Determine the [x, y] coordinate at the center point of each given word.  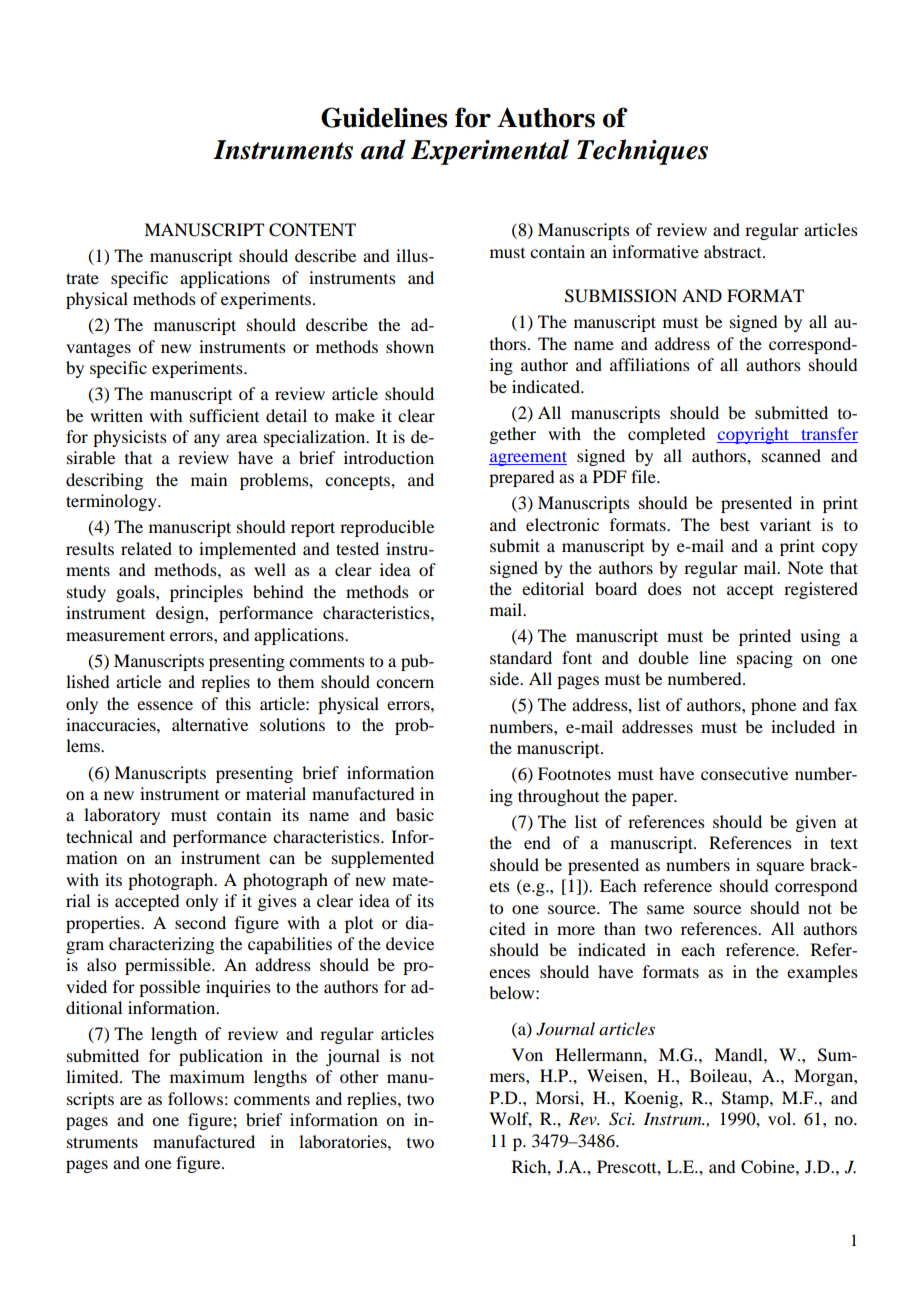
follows [195, 1098]
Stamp [746, 1099]
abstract [734, 251]
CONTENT [312, 230]
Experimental [490, 152]
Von [527, 1054]
